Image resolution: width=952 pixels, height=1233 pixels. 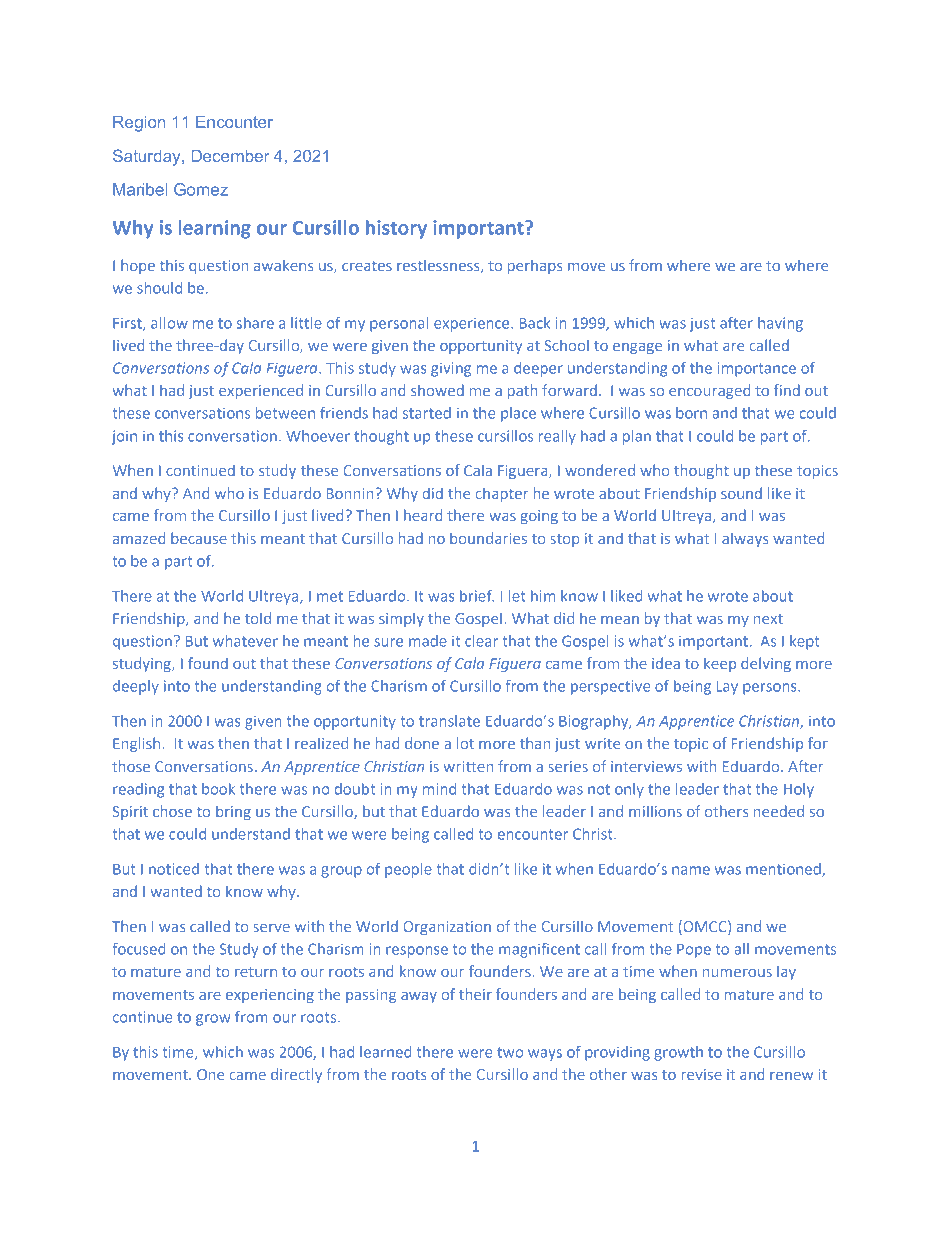 What do you see at coordinates (510, 1052) in the image?
I see `two` at bounding box center [510, 1052].
